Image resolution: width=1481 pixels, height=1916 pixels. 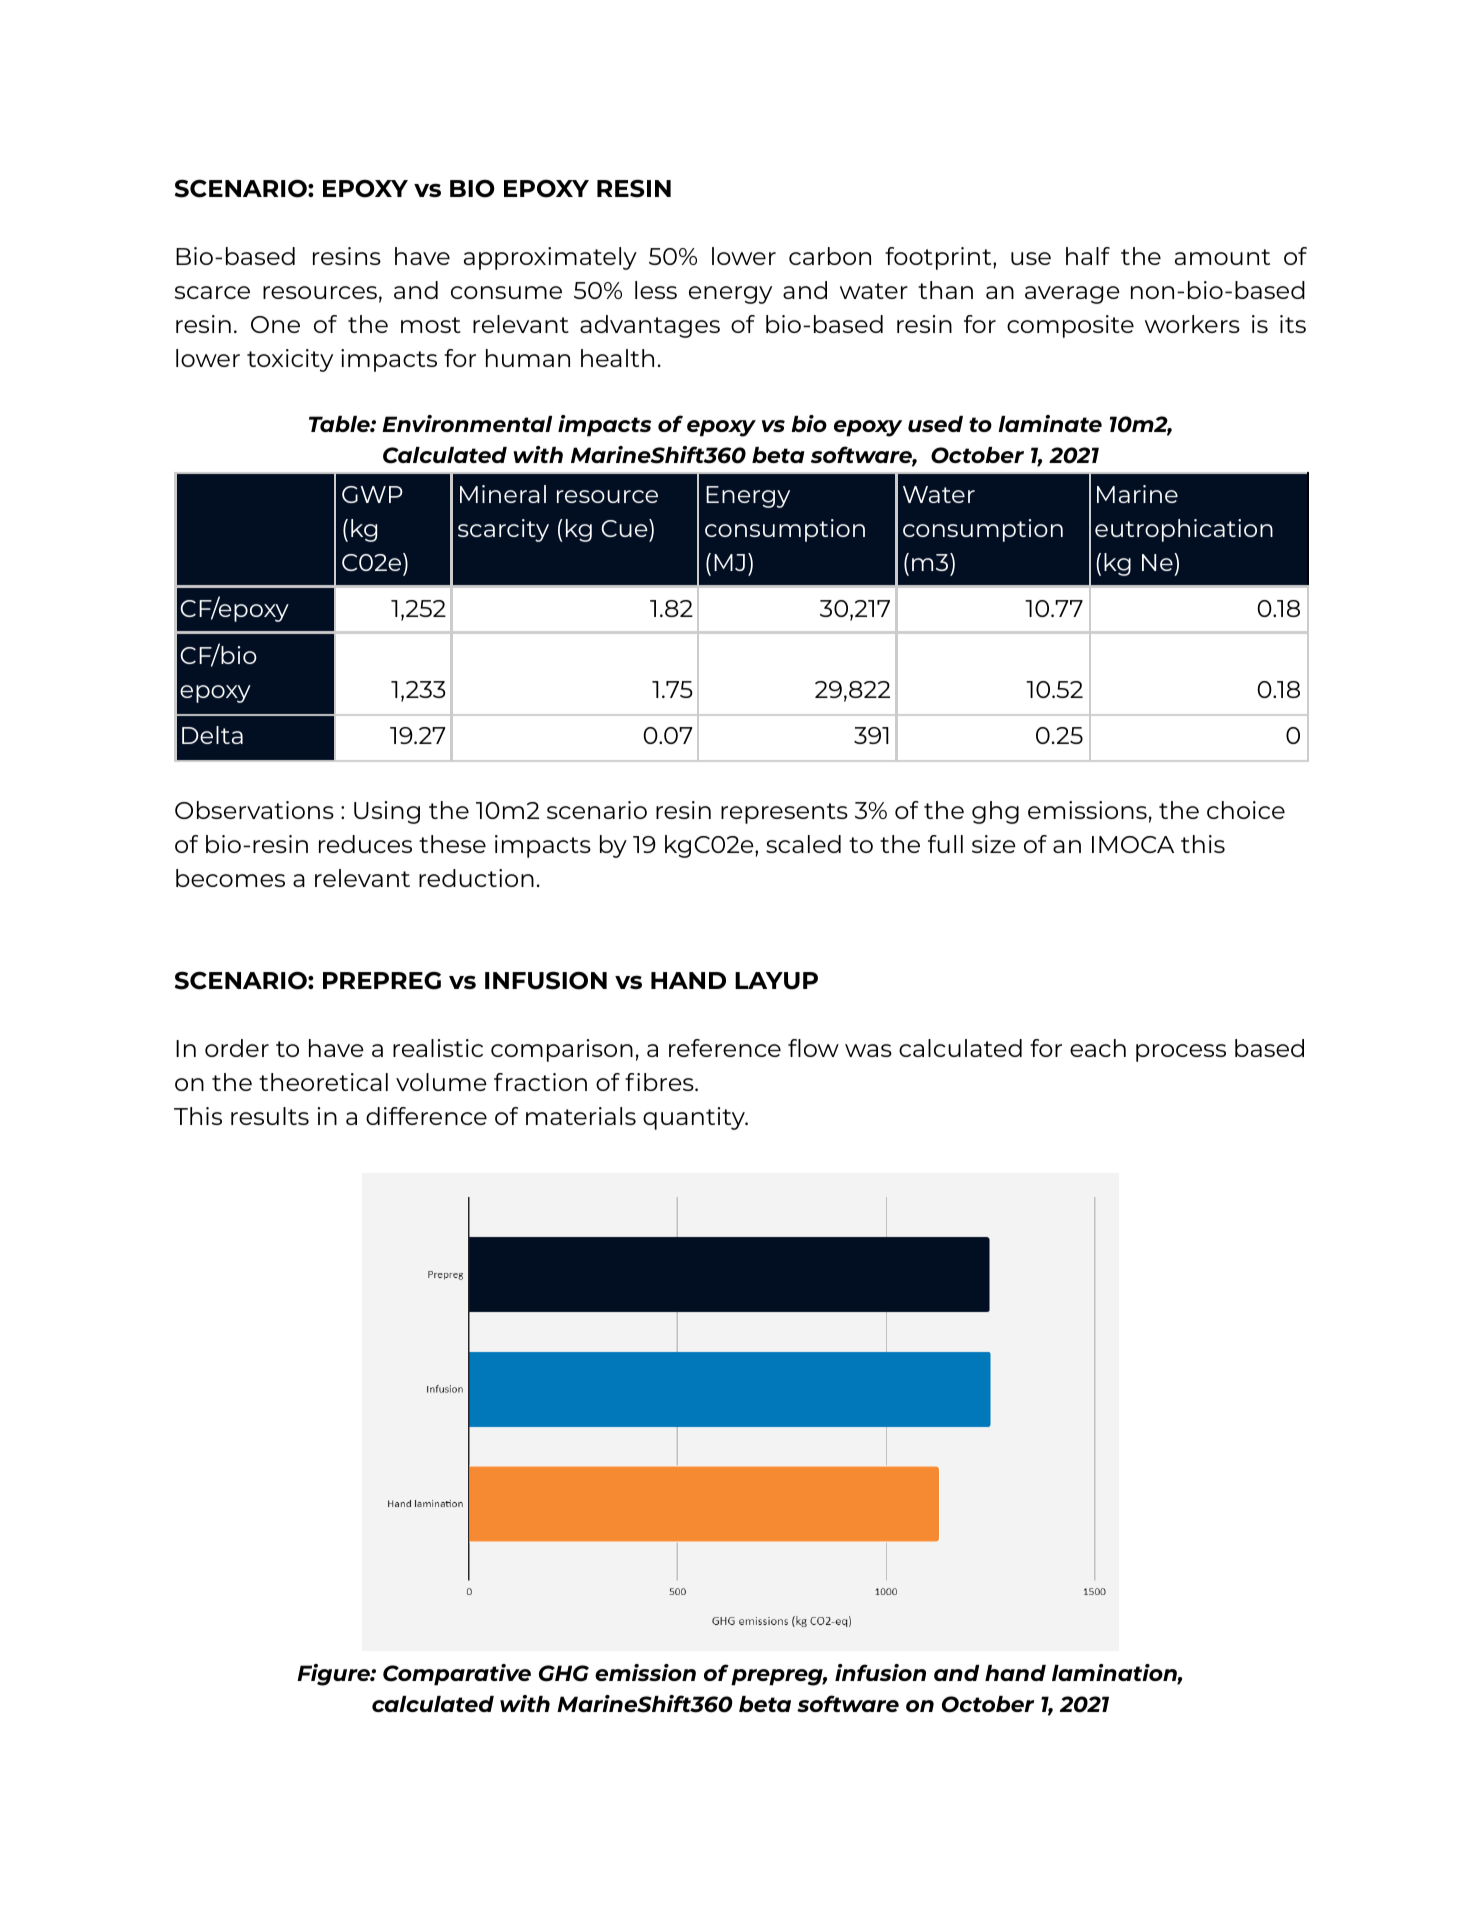 I want to click on less, so click(x=656, y=290).
